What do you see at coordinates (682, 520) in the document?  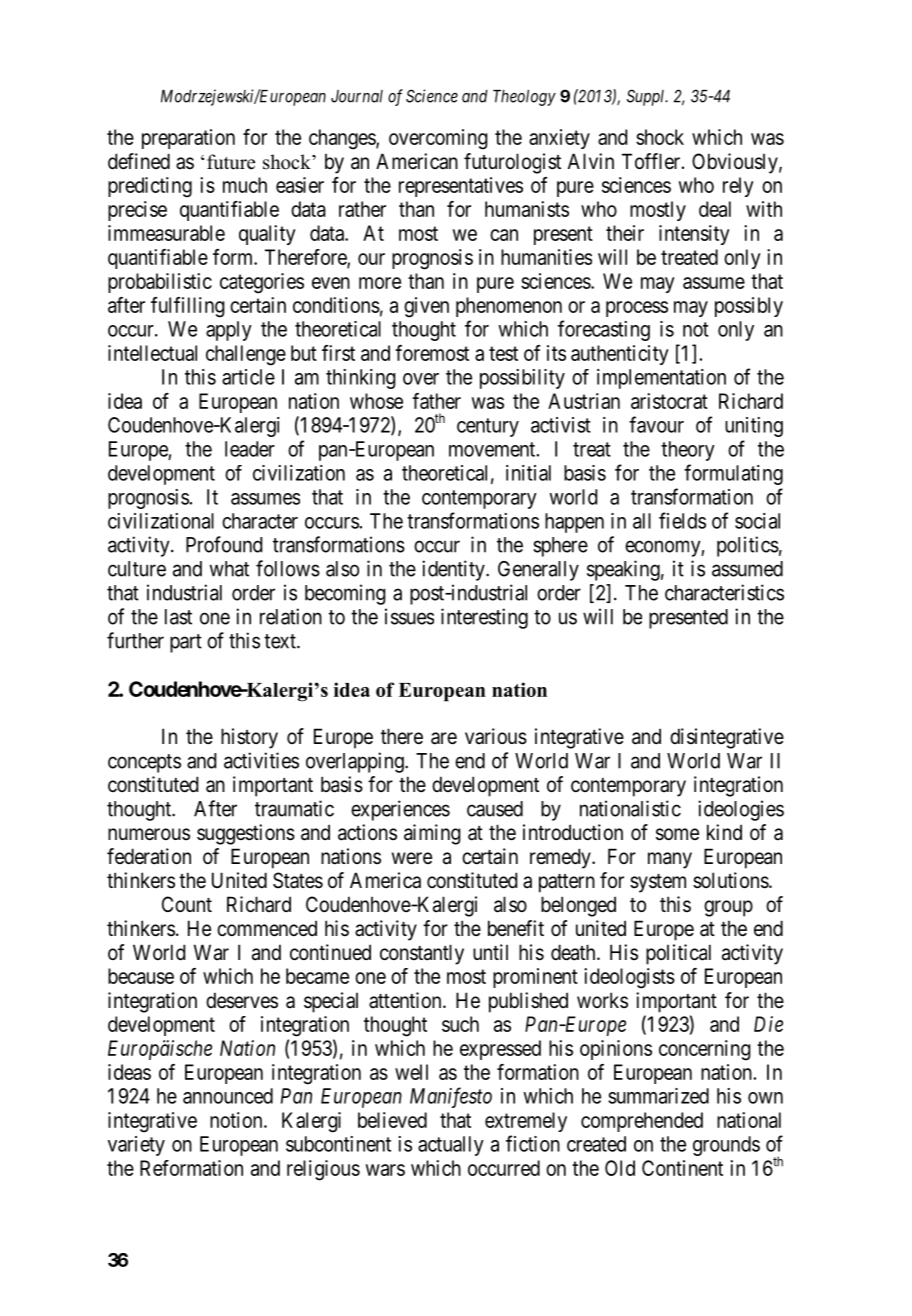 I see `fields` at bounding box center [682, 520].
